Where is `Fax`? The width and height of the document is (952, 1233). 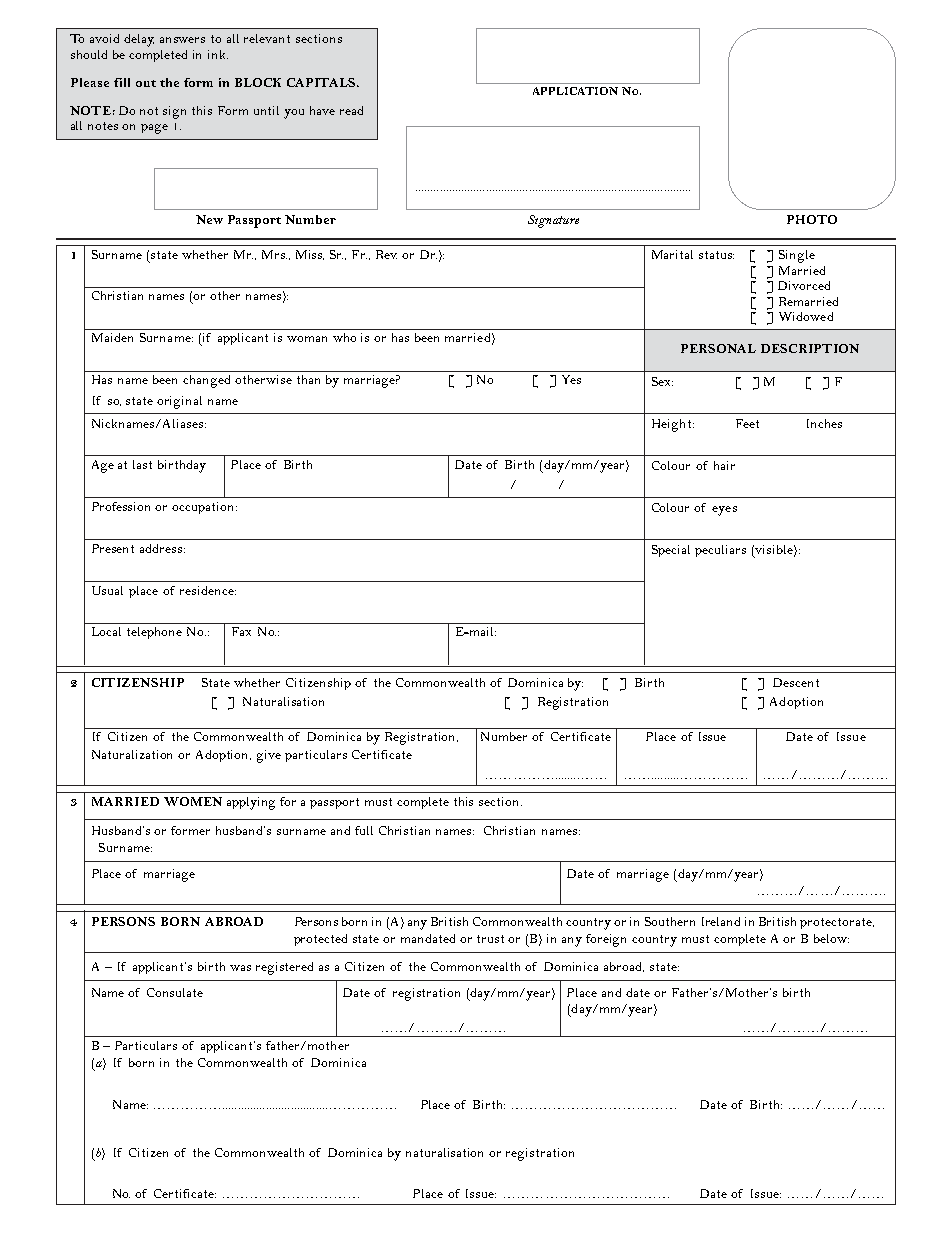 Fax is located at coordinates (241, 631).
